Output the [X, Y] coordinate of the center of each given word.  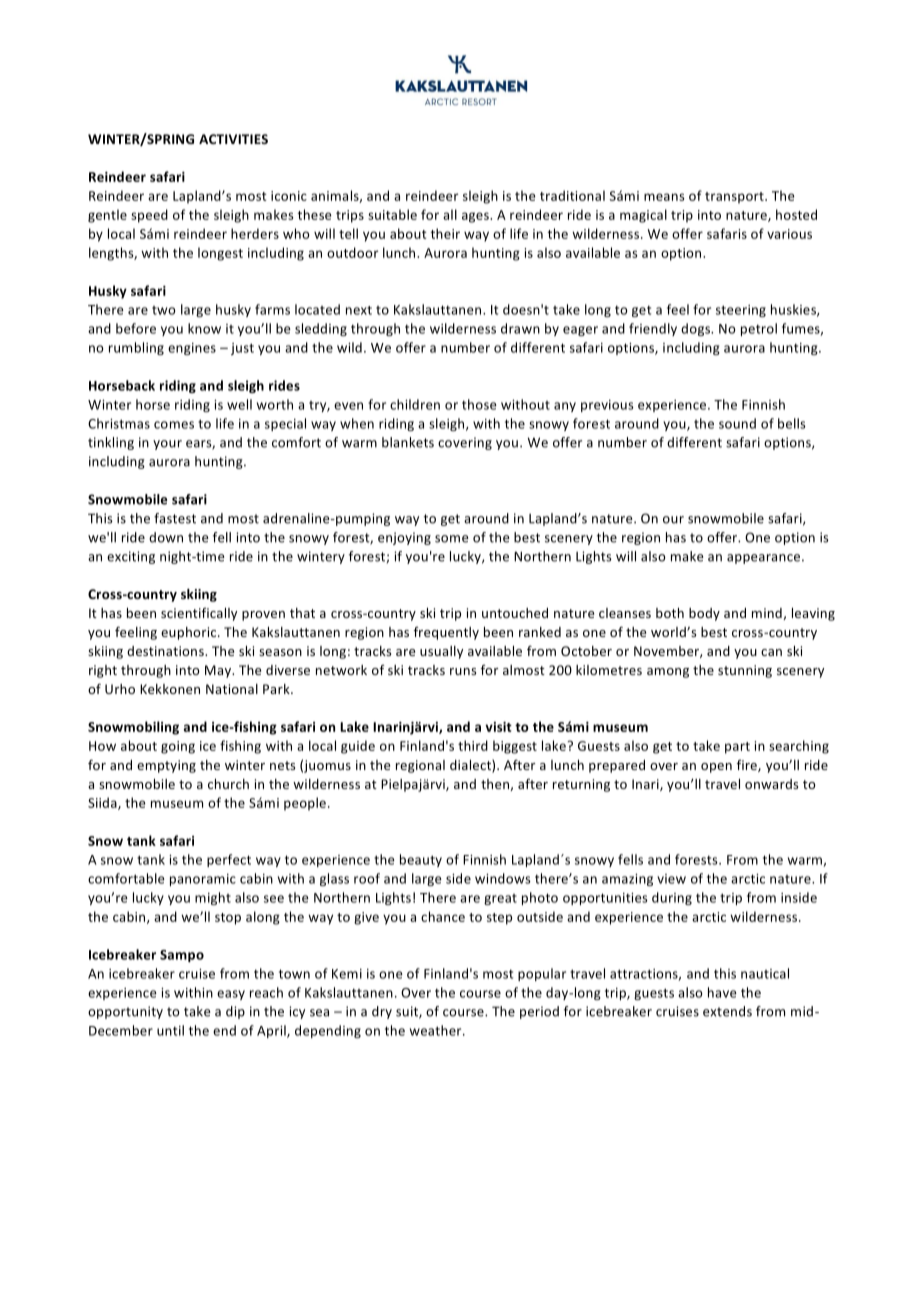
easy [231, 995]
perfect [229, 860]
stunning [745, 671]
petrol [759, 329]
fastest [175, 518]
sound [737, 423]
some [451, 539]
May [219, 671]
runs [463, 671]
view [671, 879]
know [204, 328]
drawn [520, 328]
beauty [421, 860]
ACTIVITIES [233, 139]
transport [735, 198]
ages [476, 217]
